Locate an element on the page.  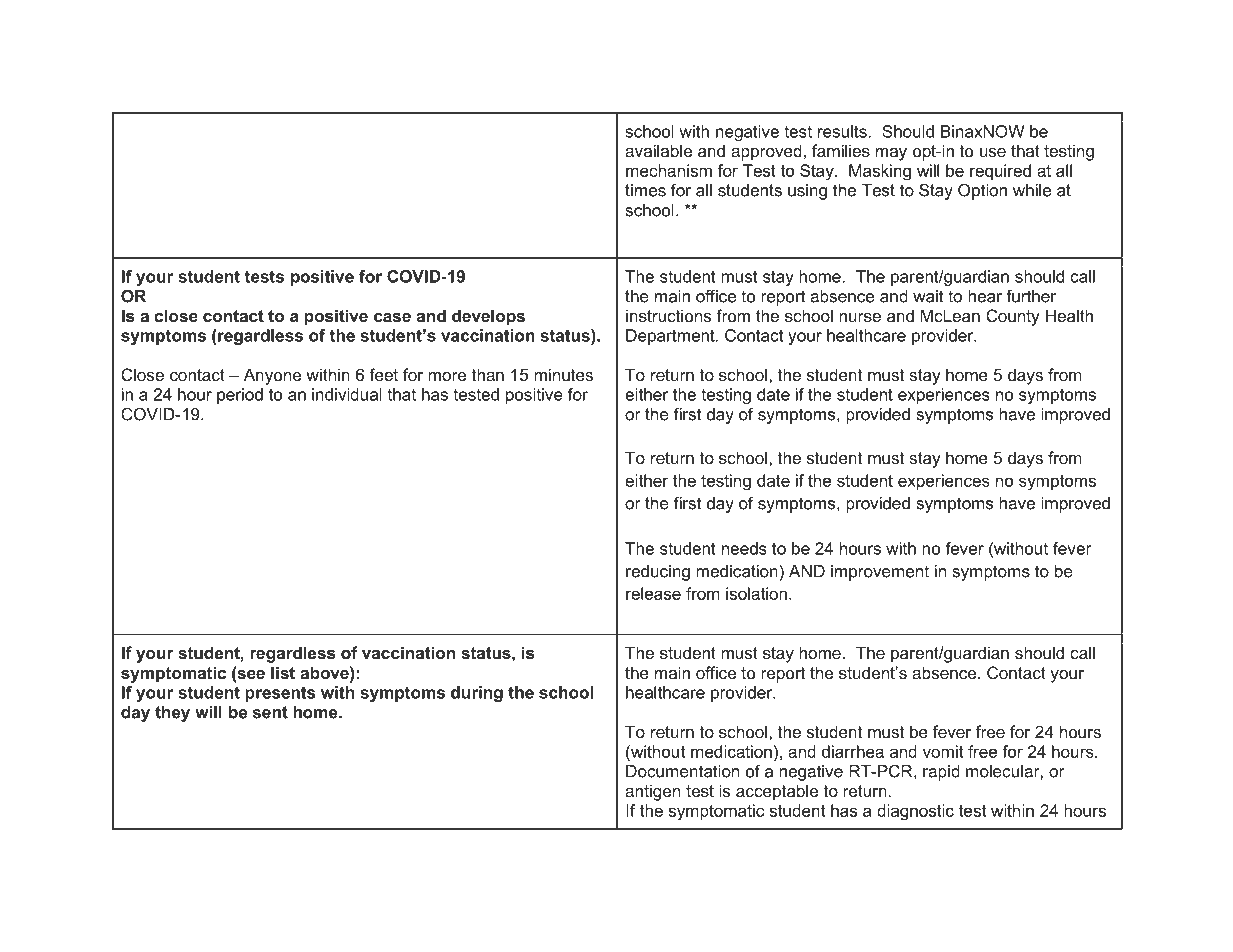
times is located at coordinates (645, 190).
